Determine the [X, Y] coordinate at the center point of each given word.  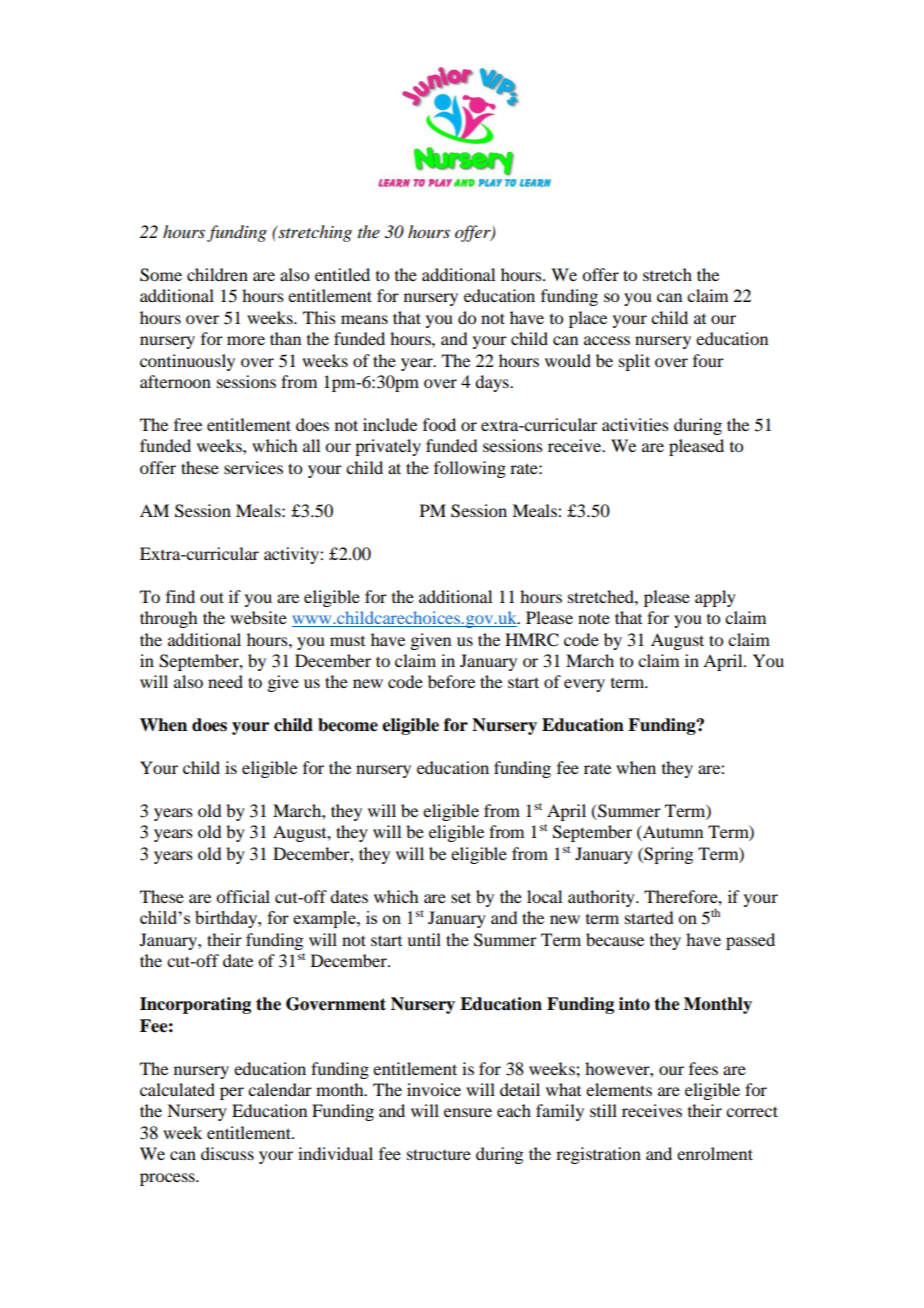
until [424, 939]
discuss [227, 1153]
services [253, 467]
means [364, 319]
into [634, 1004]
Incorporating [195, 1005]
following [470, 469]
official [243, 896]
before [451, 681]
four [708, 360]
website [258, 617]
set [461, 897]
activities [635, 424]
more [246, 340]
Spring [667, 855]
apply [715, 598]
